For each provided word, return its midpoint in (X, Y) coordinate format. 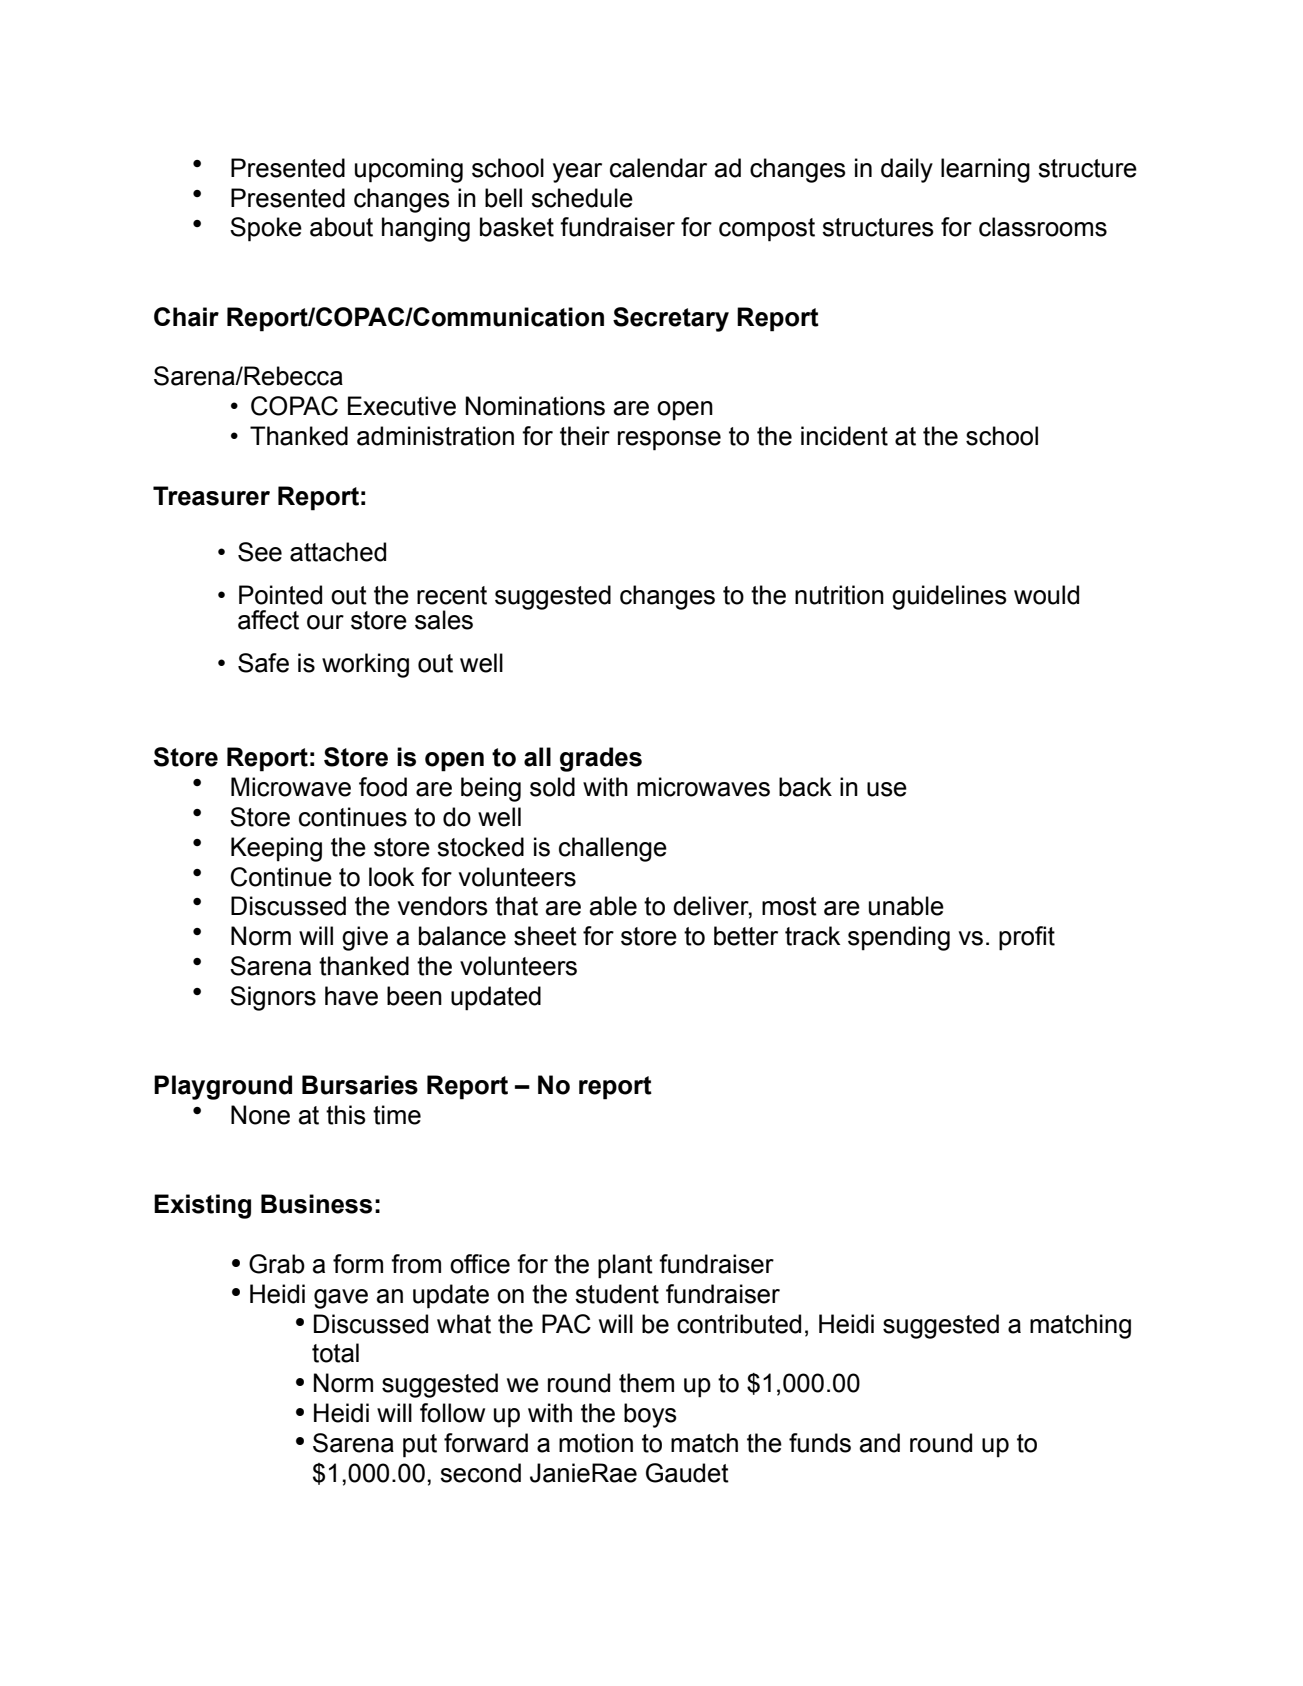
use (887, 789)
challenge (613, 849)
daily (907, 170)
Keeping (276, 849)
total (335, 1353)
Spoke (266, 229)
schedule (582, 198)
